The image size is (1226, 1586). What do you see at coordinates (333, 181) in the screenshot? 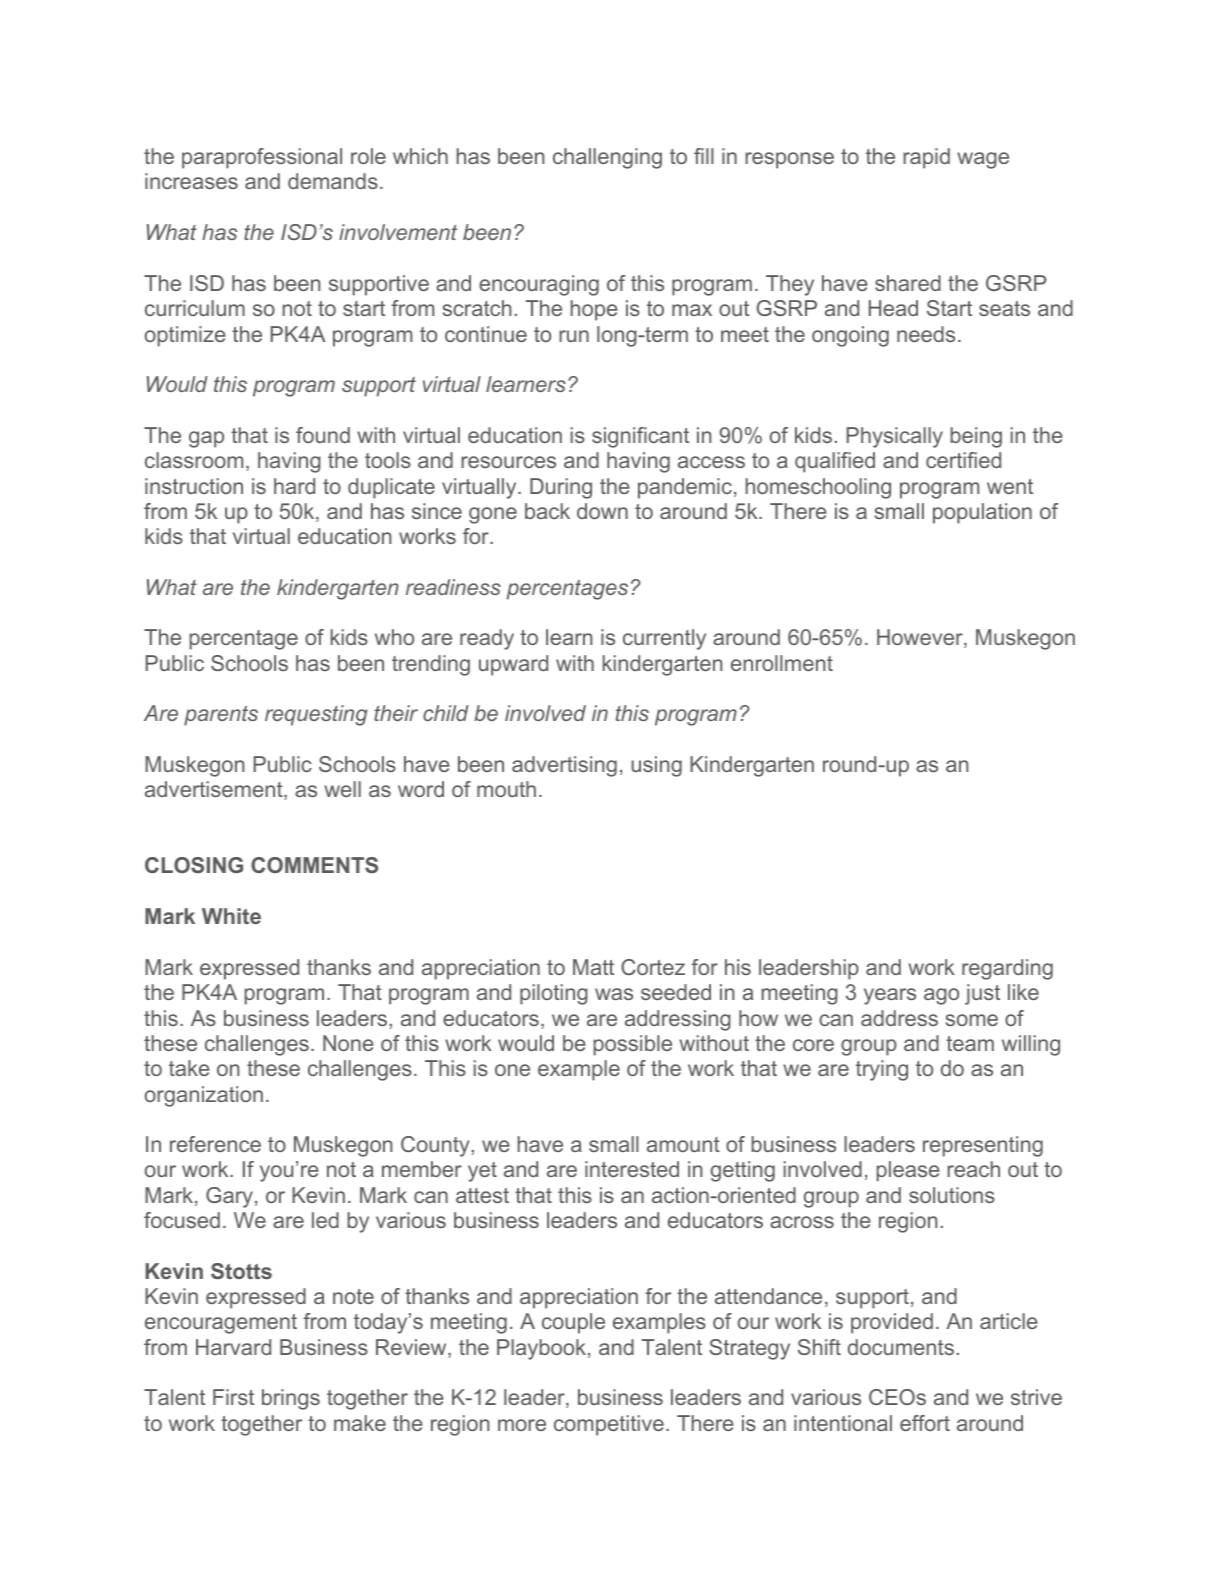
I see `demands` at bounding box center [333, 181].
